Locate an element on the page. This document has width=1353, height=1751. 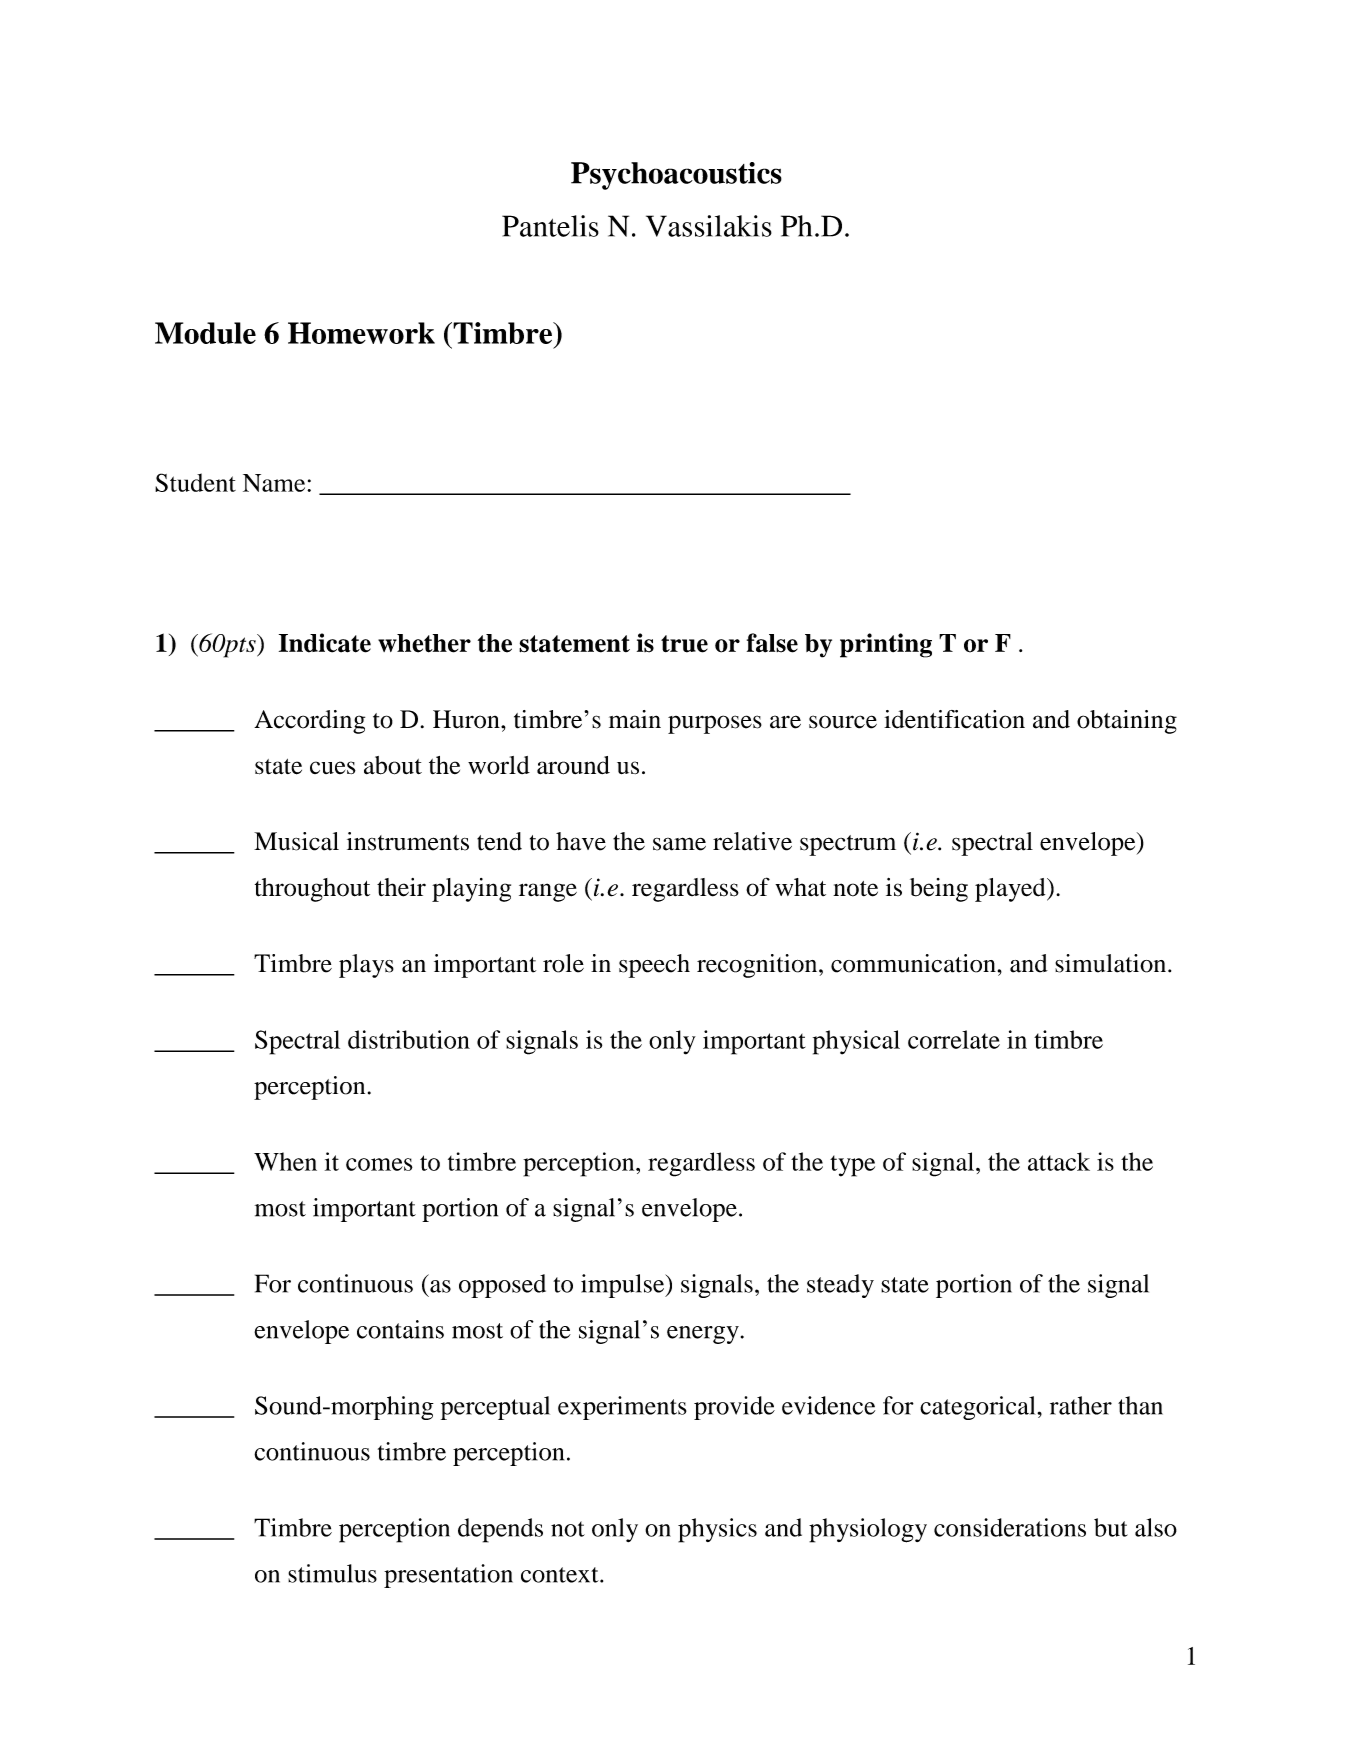
plays is located at coordinates (366, 966).
